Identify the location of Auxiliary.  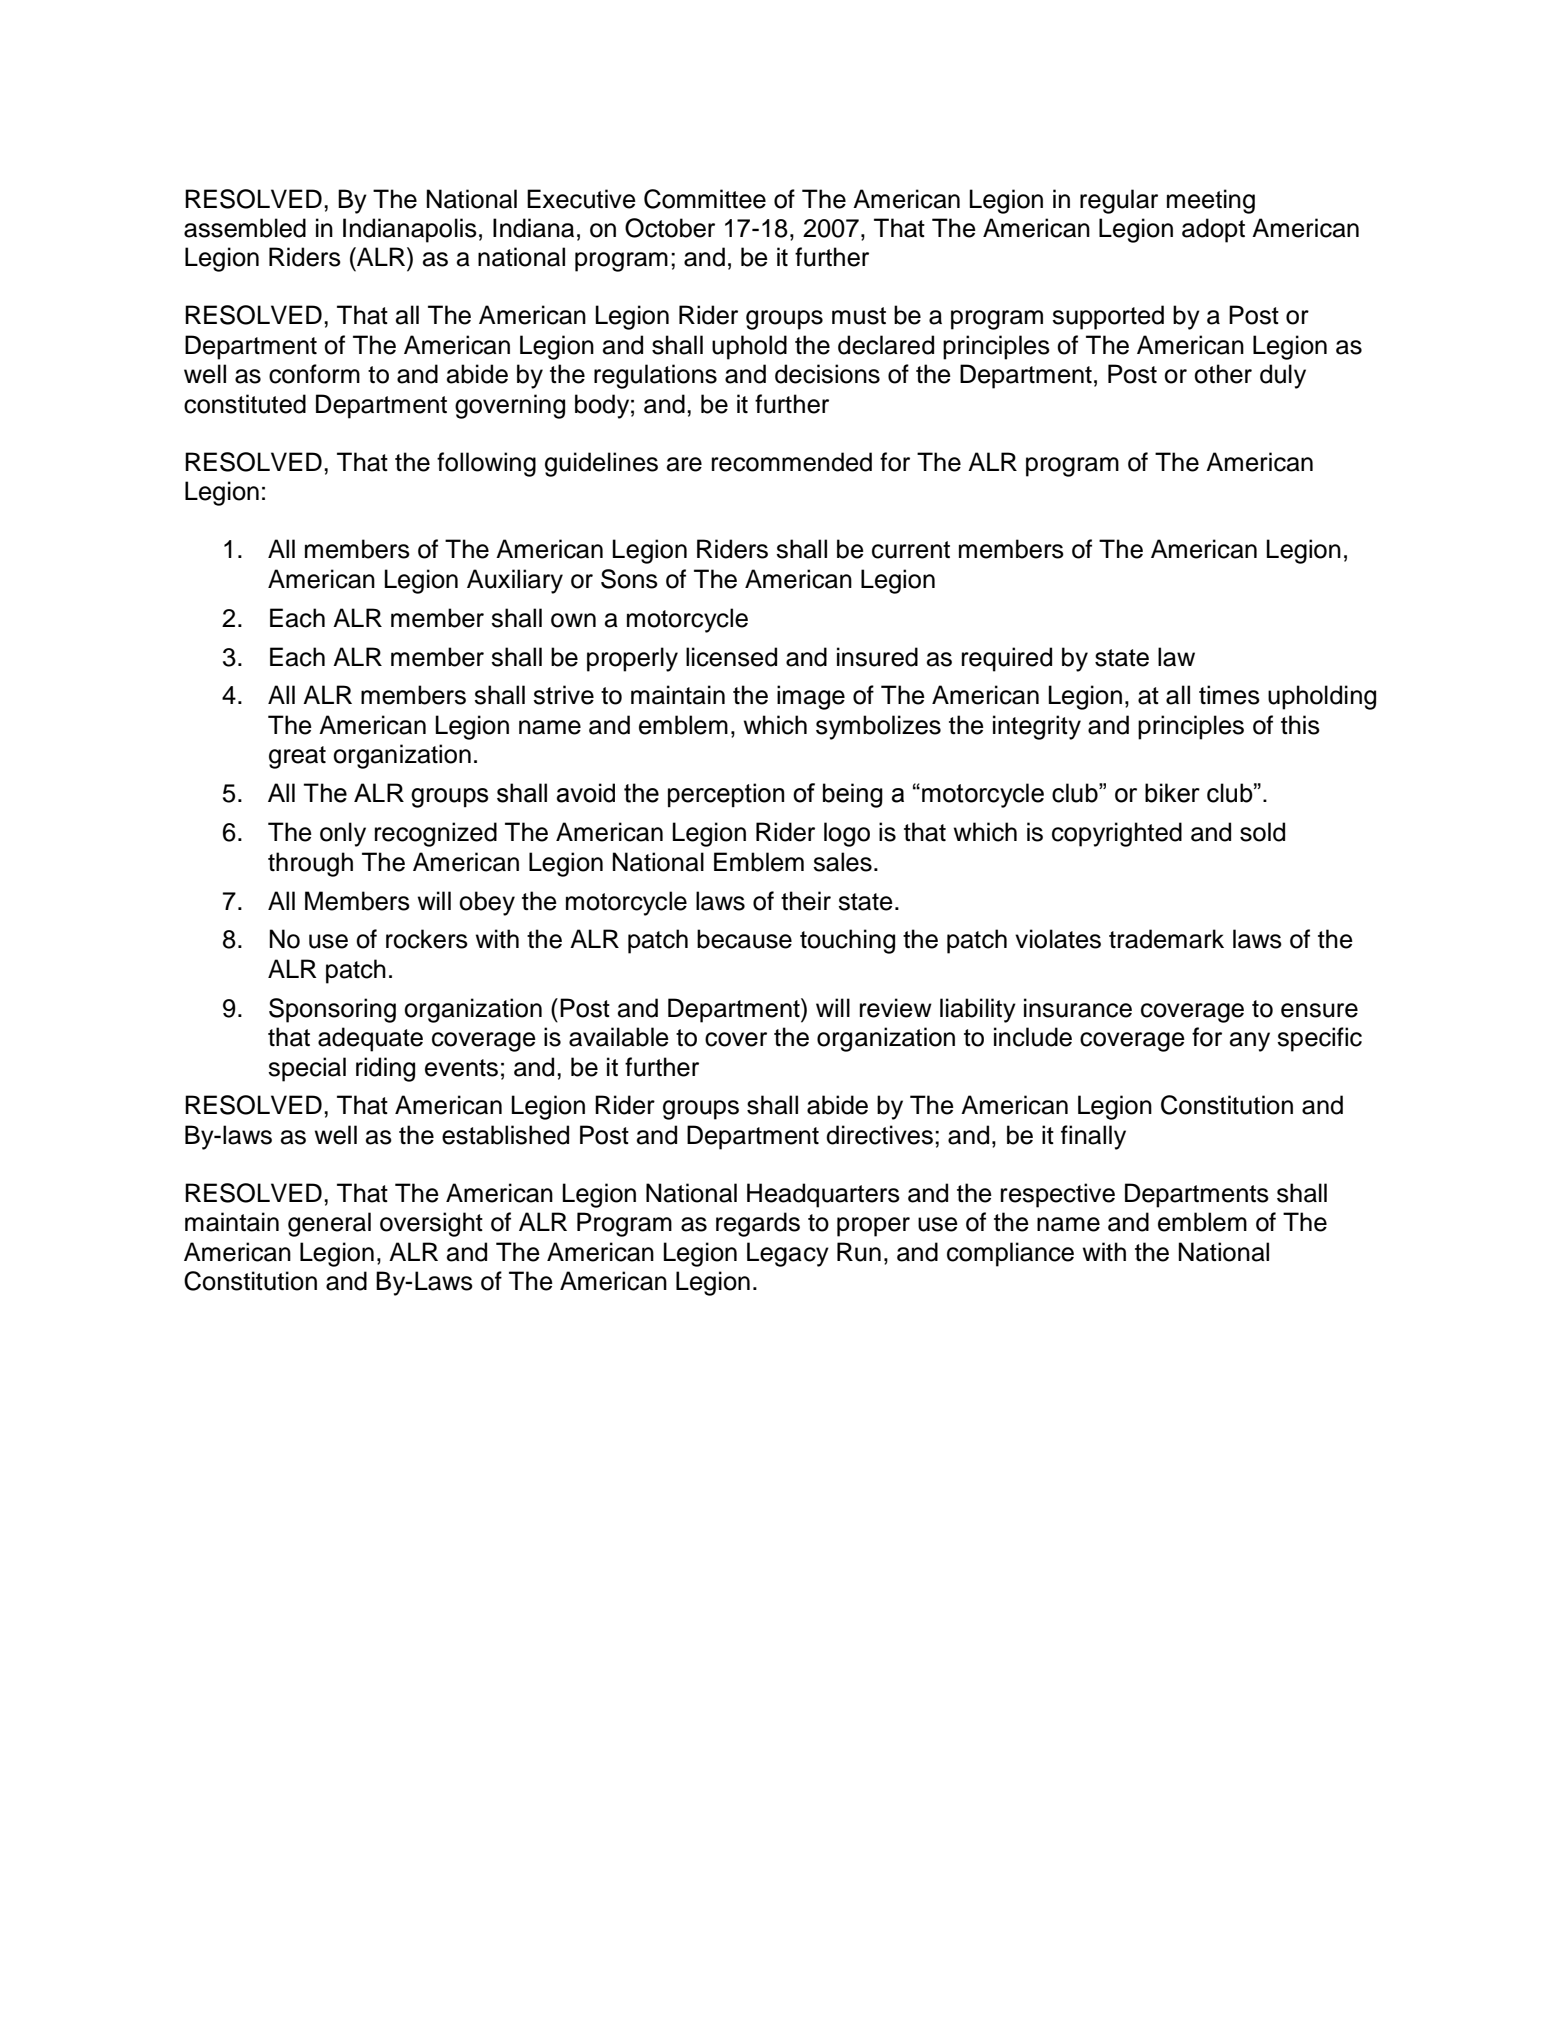
(515, 581).
